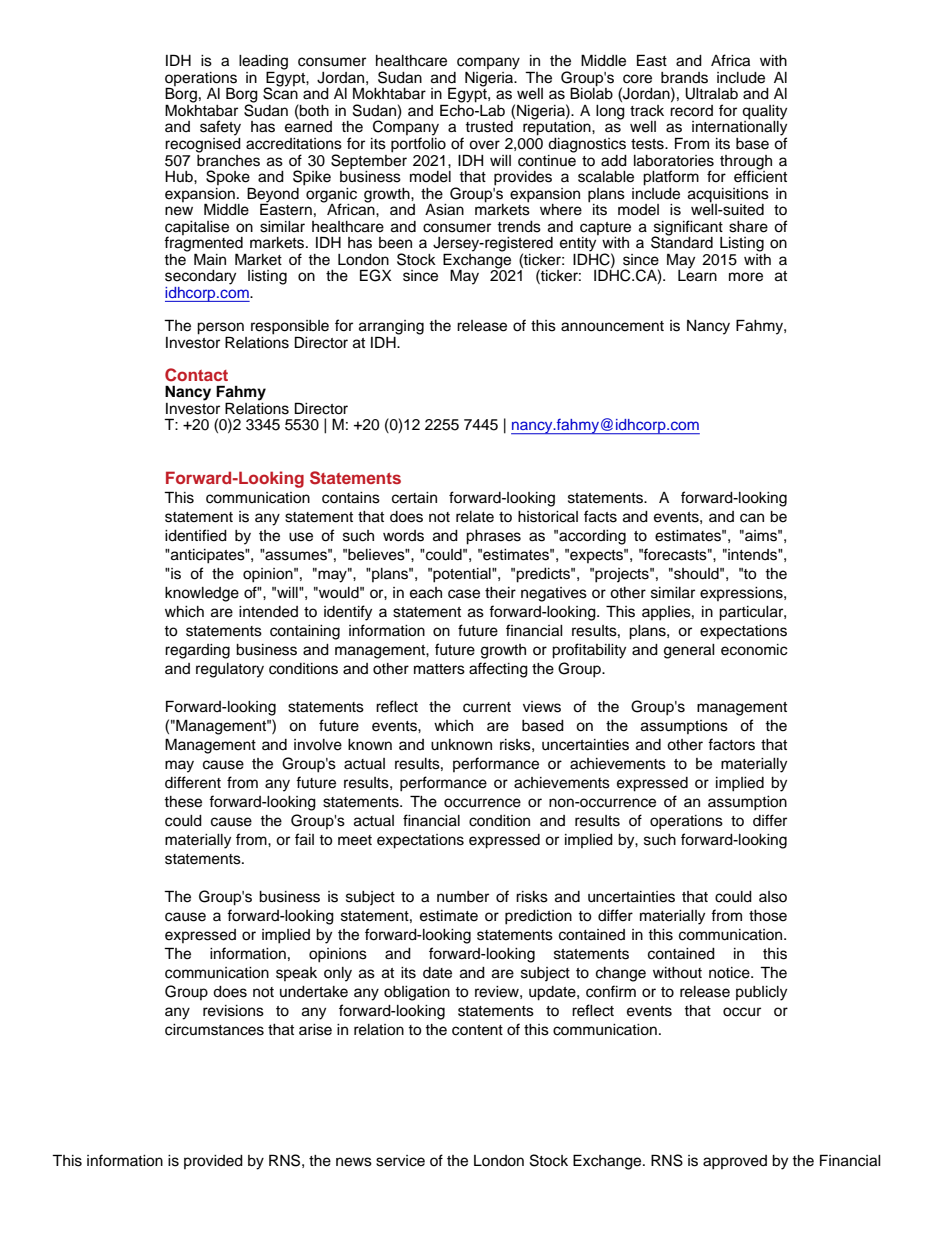  I want to click on provided, so click(213, 1162).
